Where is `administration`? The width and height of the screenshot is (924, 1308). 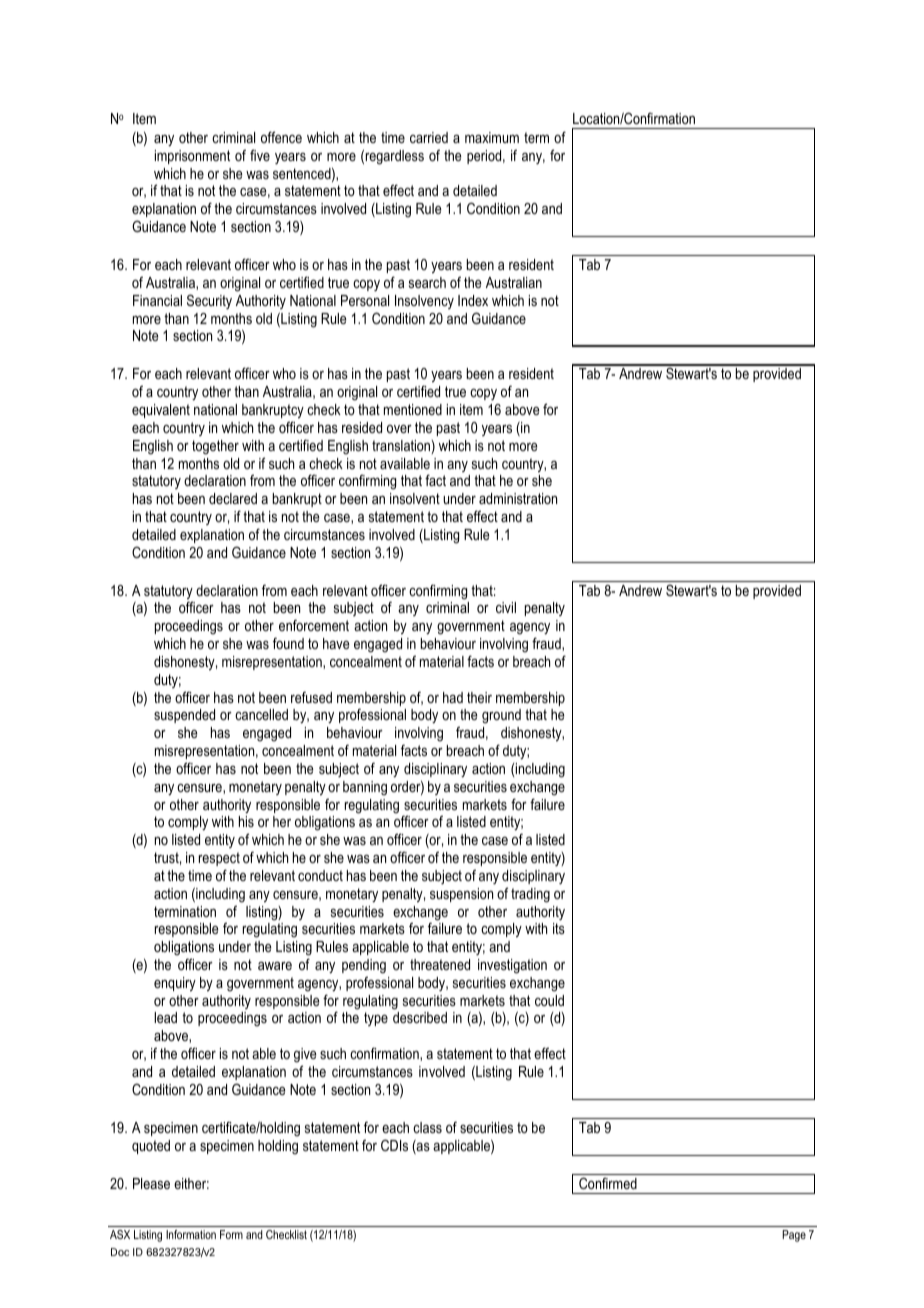
administration is located at coordinates (518, 498).
